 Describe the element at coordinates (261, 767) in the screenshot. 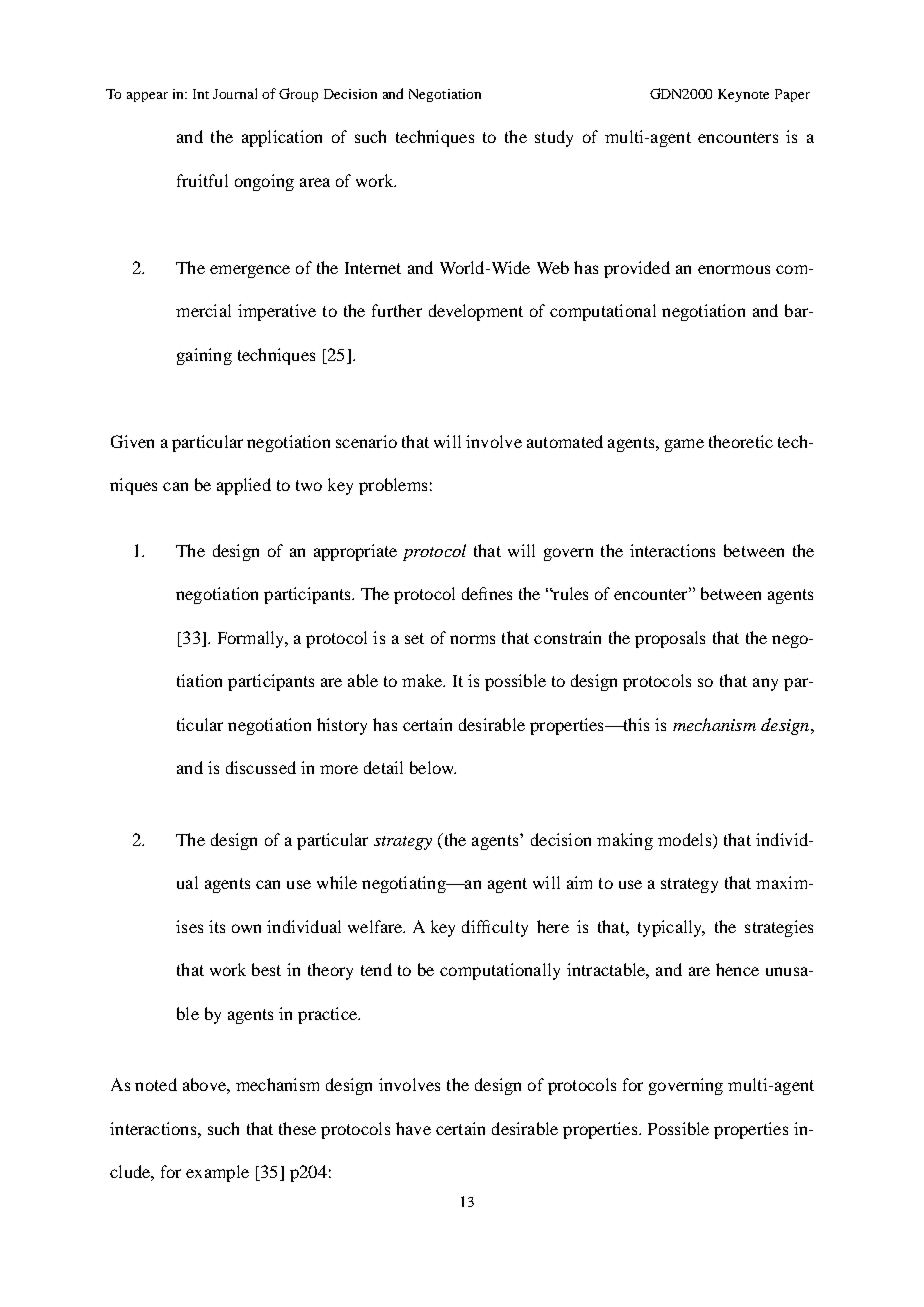

I see `discussed` at that location.
